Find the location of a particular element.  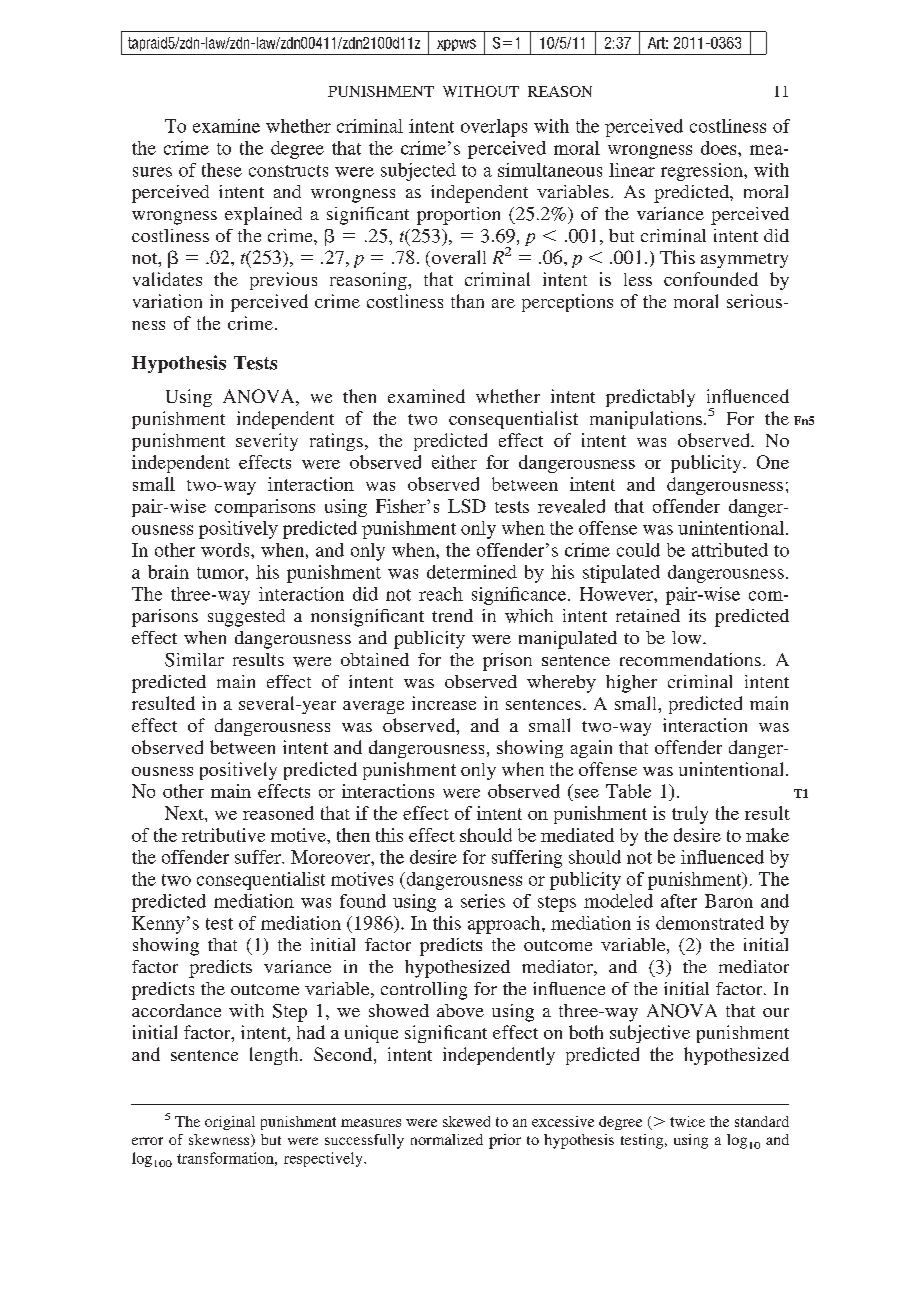

low is located at coordinates (688, 637).
